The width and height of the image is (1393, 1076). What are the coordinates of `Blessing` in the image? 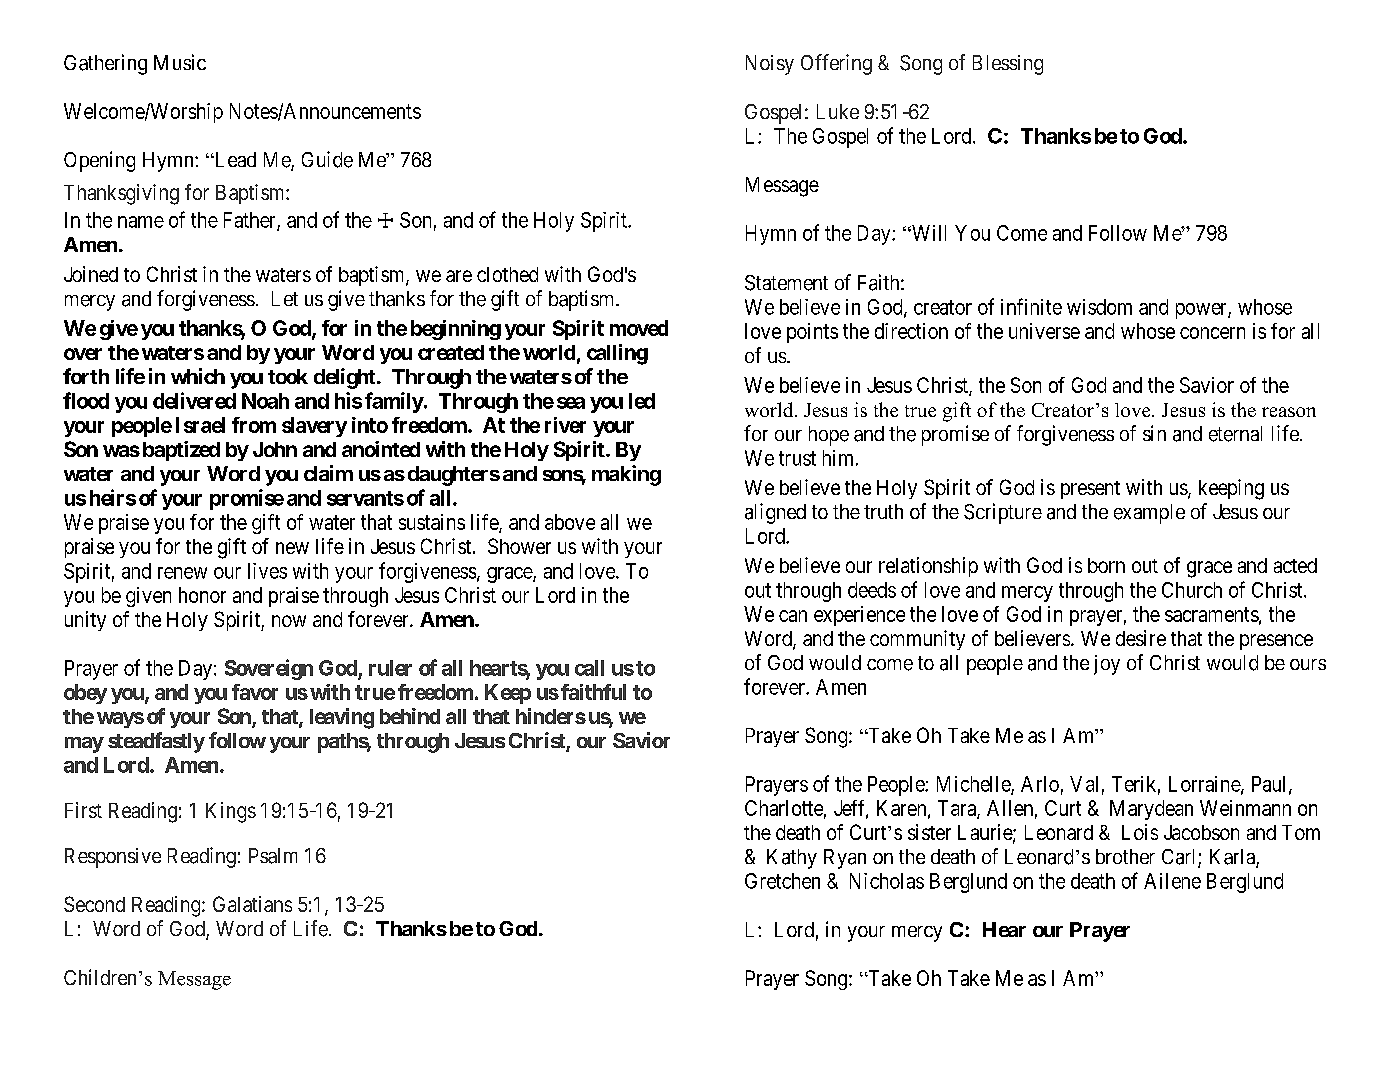 It's located at (1008, 65).
